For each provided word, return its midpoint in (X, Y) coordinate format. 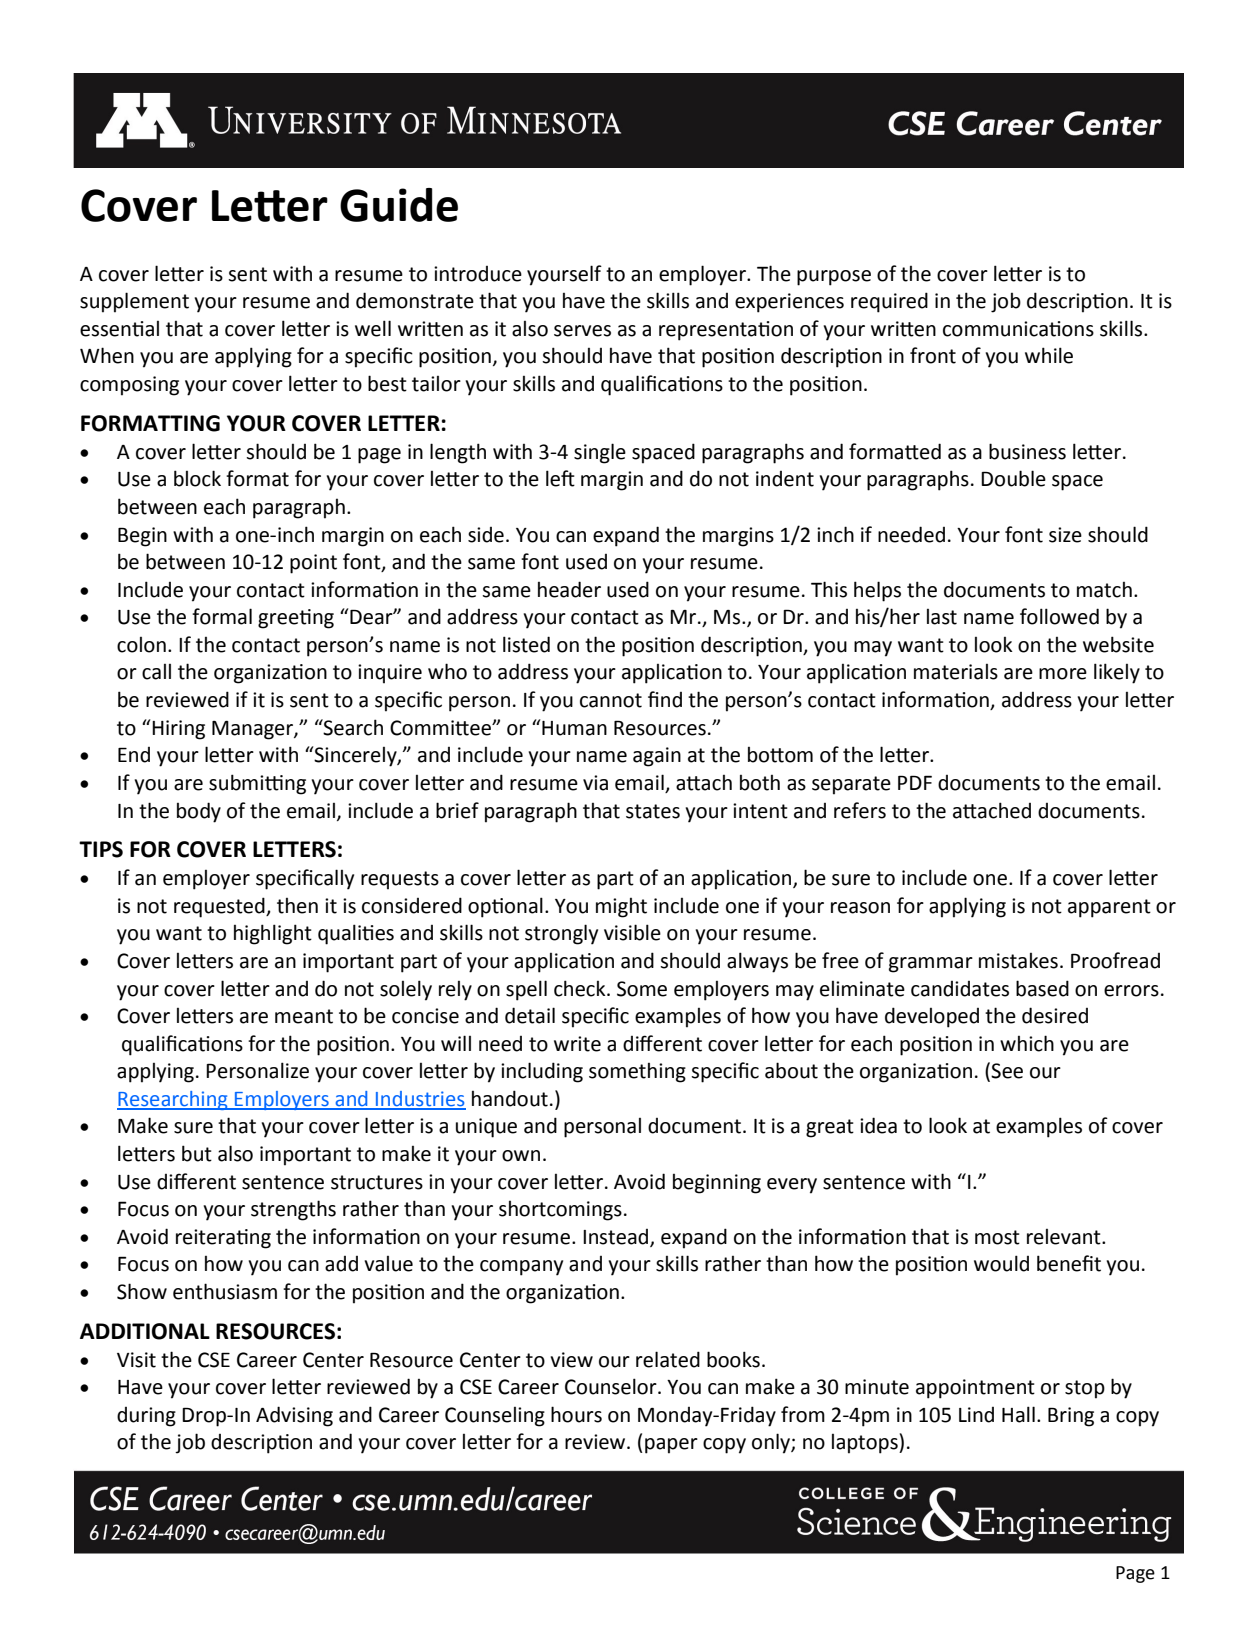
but (197, 1153)
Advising (294, 1416)
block (197, 478)
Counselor (612, 1386)
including (542, 1072)
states (653, 811)
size (1065, 535)
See (1007, 1071)
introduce (478, 274)
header (569, 589)
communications (1018, 329)
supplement (134, 302)
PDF (915, 782)
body (199, 812)
